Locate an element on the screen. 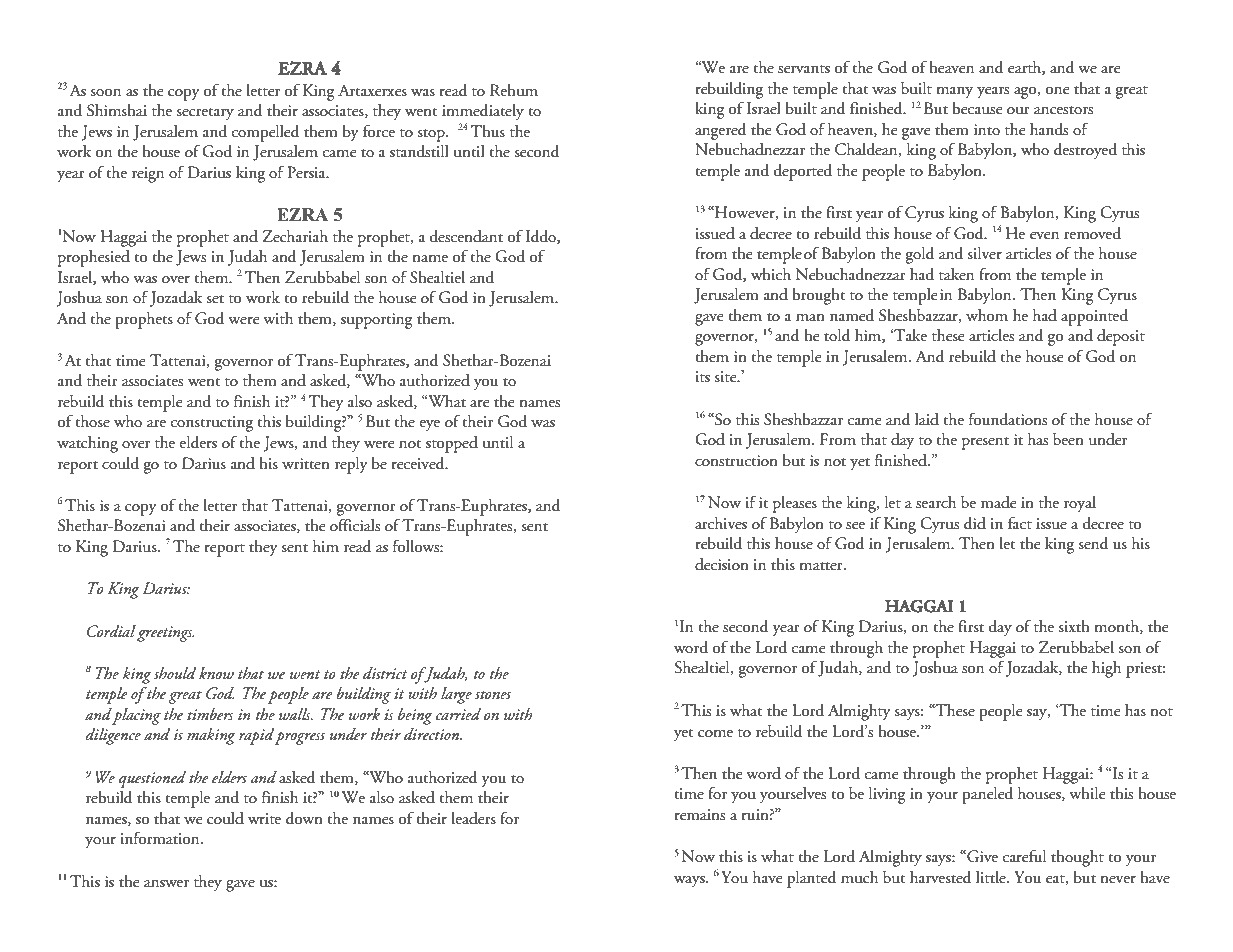 This screenshot has width=1233, height=952. descendant is located at coordinates (466, 236).
